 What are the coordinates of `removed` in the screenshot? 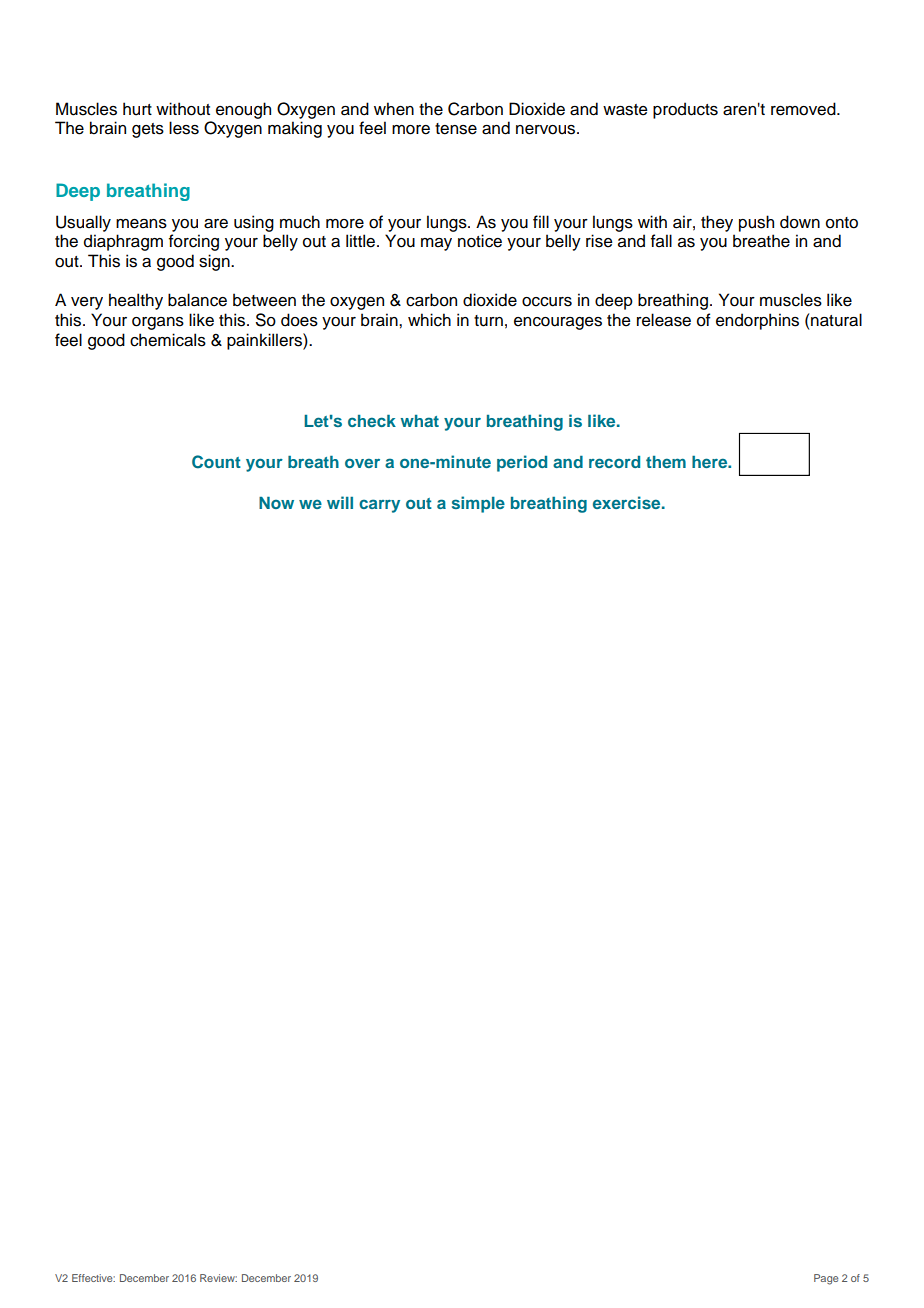 It's located at (804, 109).
